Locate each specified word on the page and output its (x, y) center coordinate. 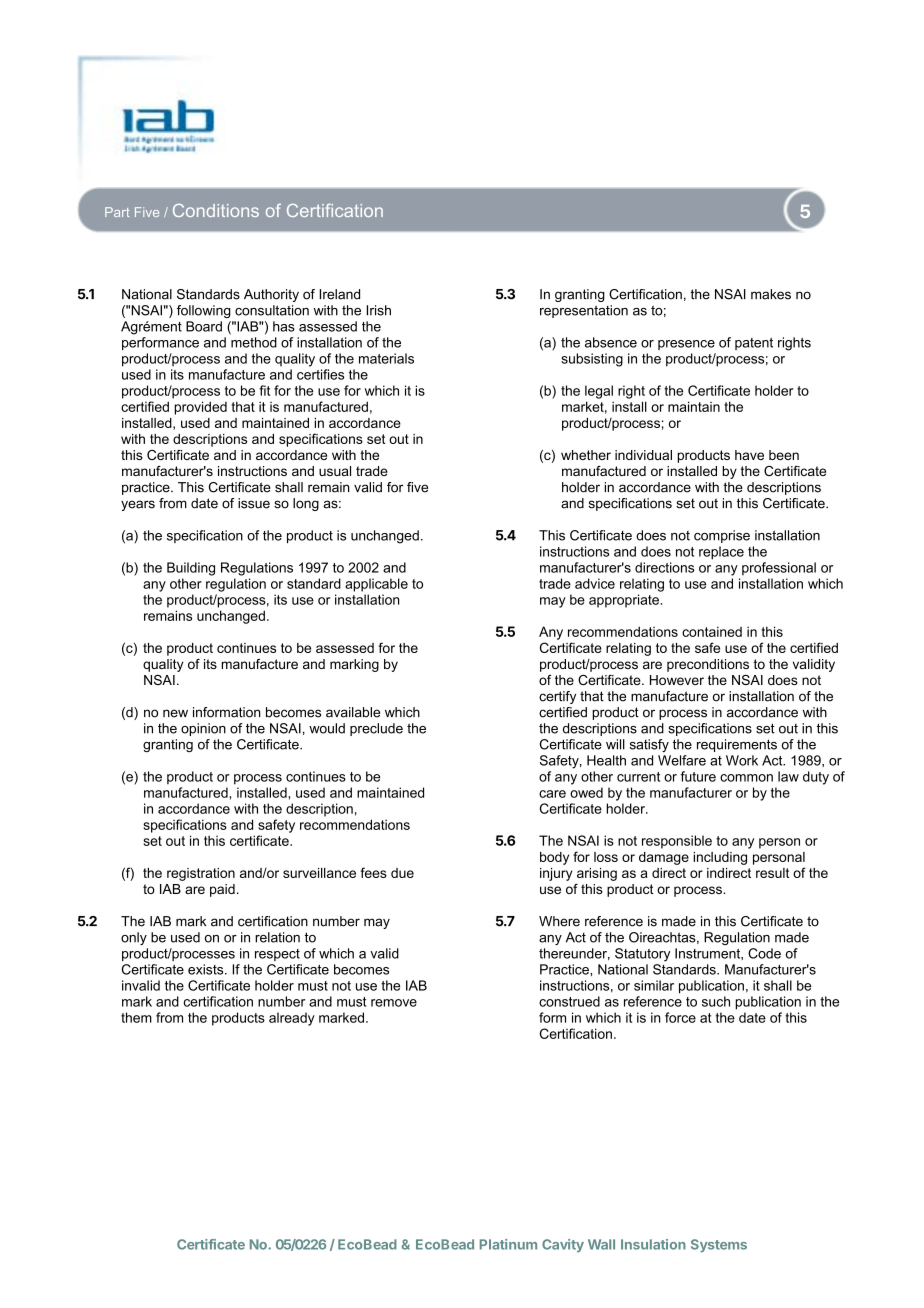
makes (771, 294)
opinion (203, 729)
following (204, 311)
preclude (376, 729)
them (136, 1017)
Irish (378, 310)
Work (742, 760)
